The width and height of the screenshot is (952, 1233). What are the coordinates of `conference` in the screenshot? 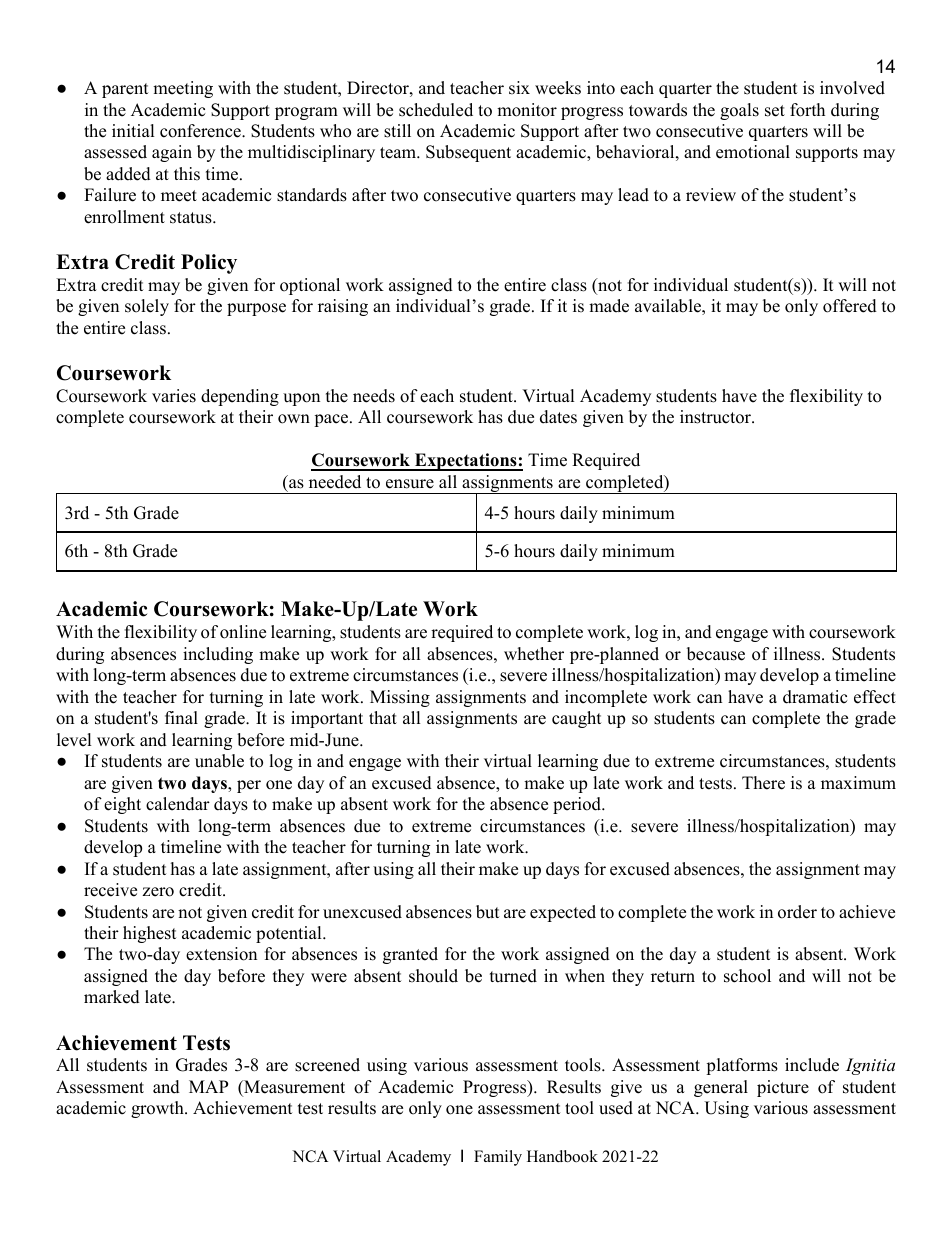 It's located at (201, 131).
